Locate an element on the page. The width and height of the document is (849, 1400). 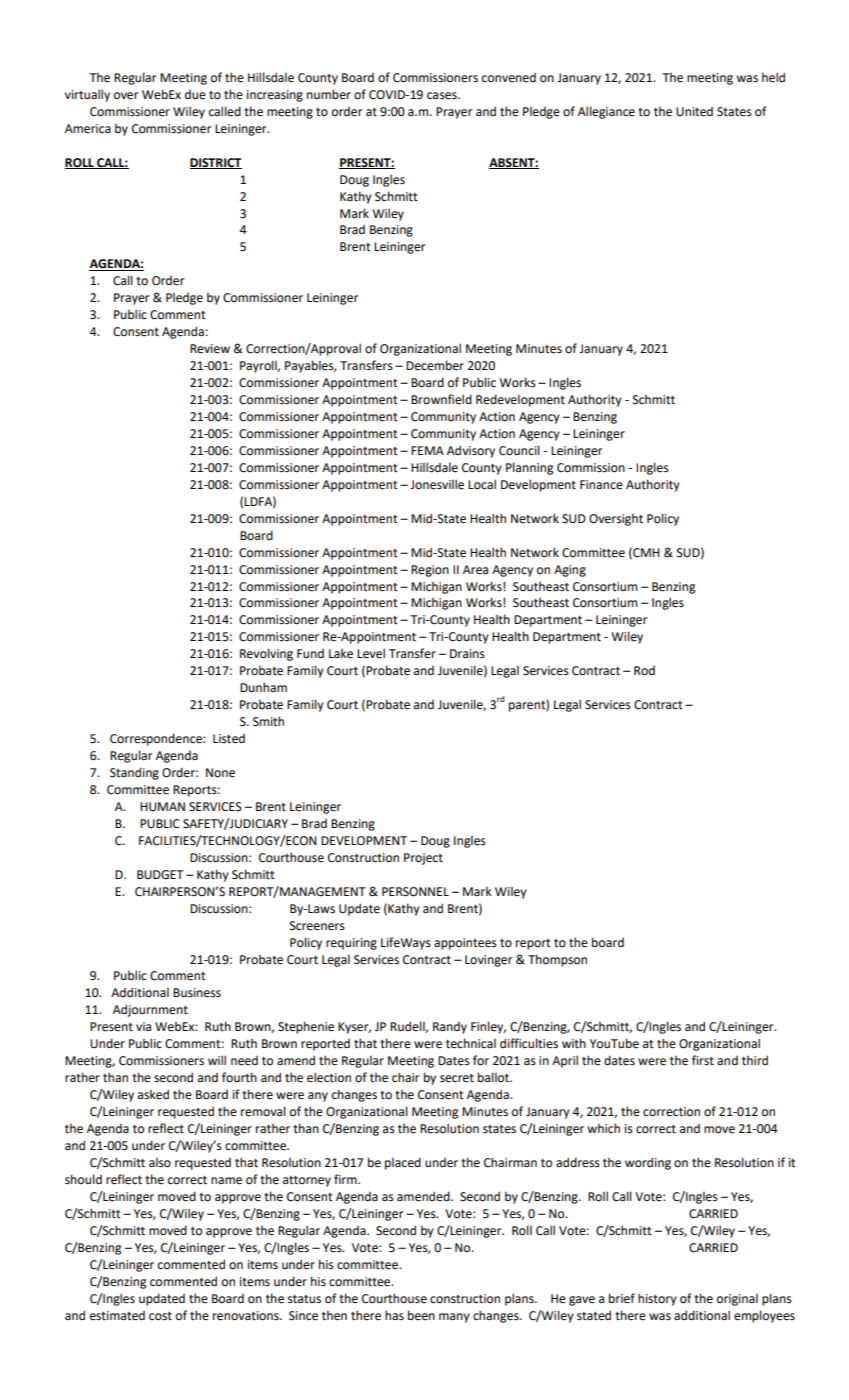
convened is located at coordinates (509, 78).
